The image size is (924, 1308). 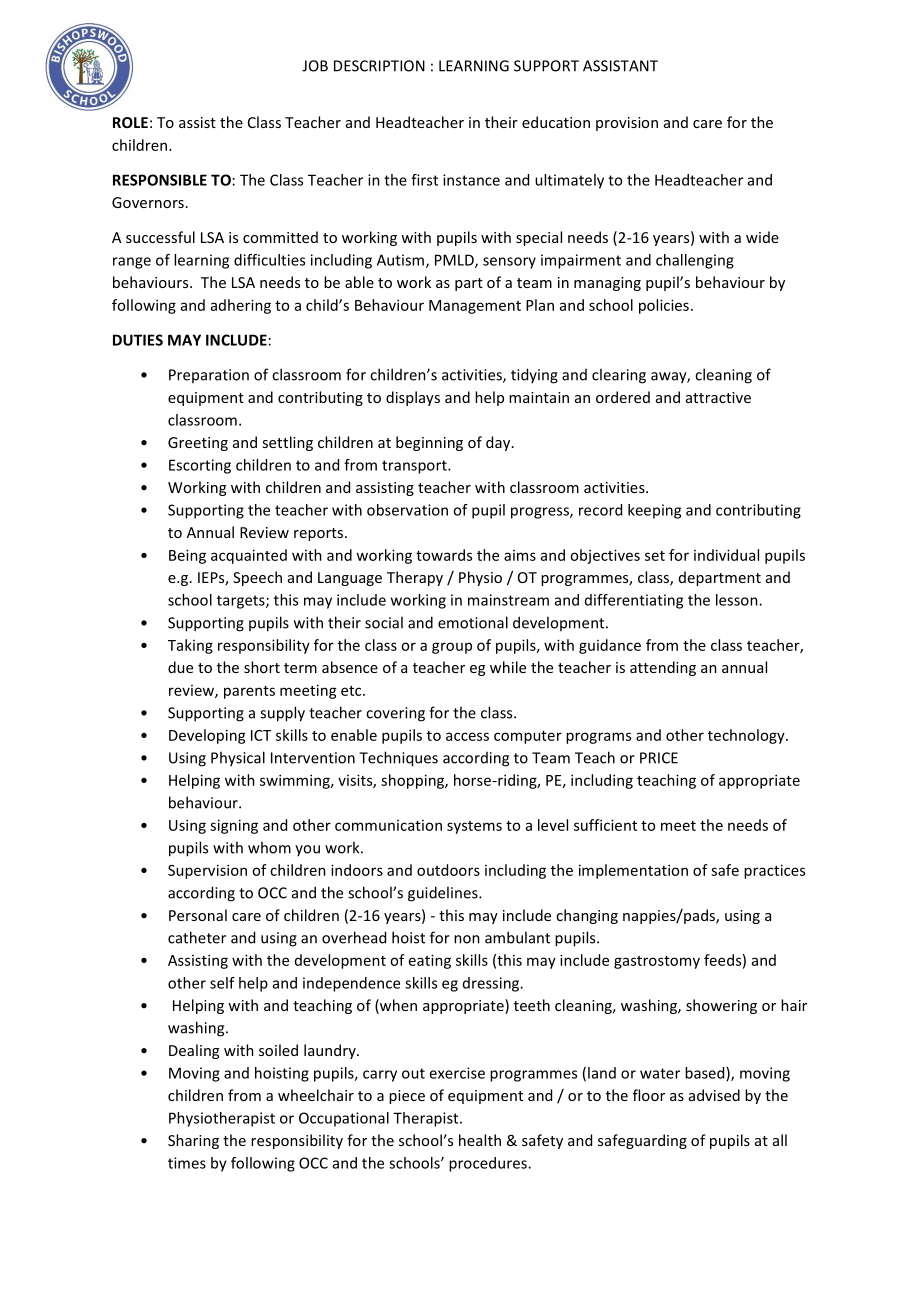 What do you see at coordinates (429, 443) in the screenshot?
I see `beginning` at bounding box center [429, 443].
